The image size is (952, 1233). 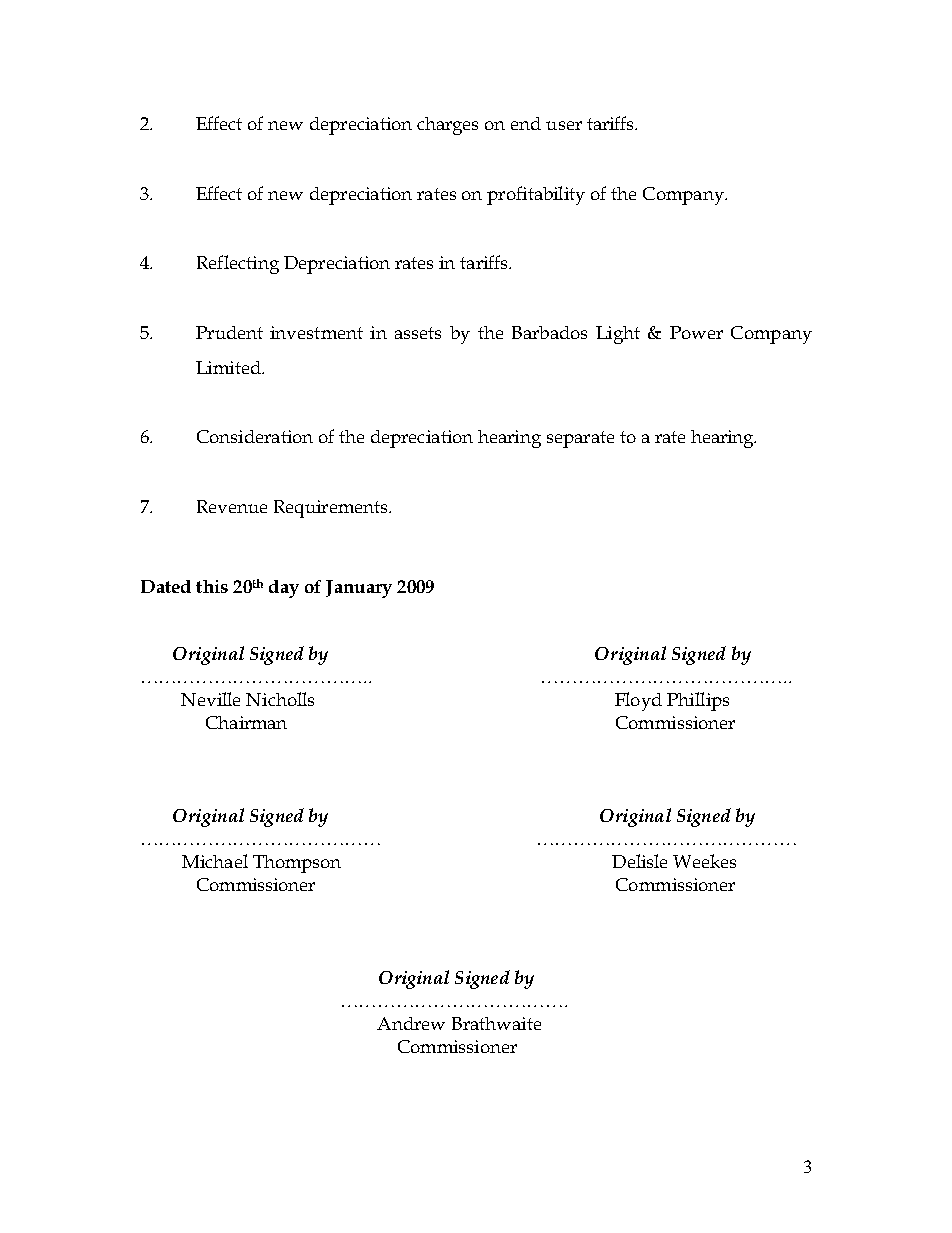 I want to click on user, so click(x=564, y=125).
